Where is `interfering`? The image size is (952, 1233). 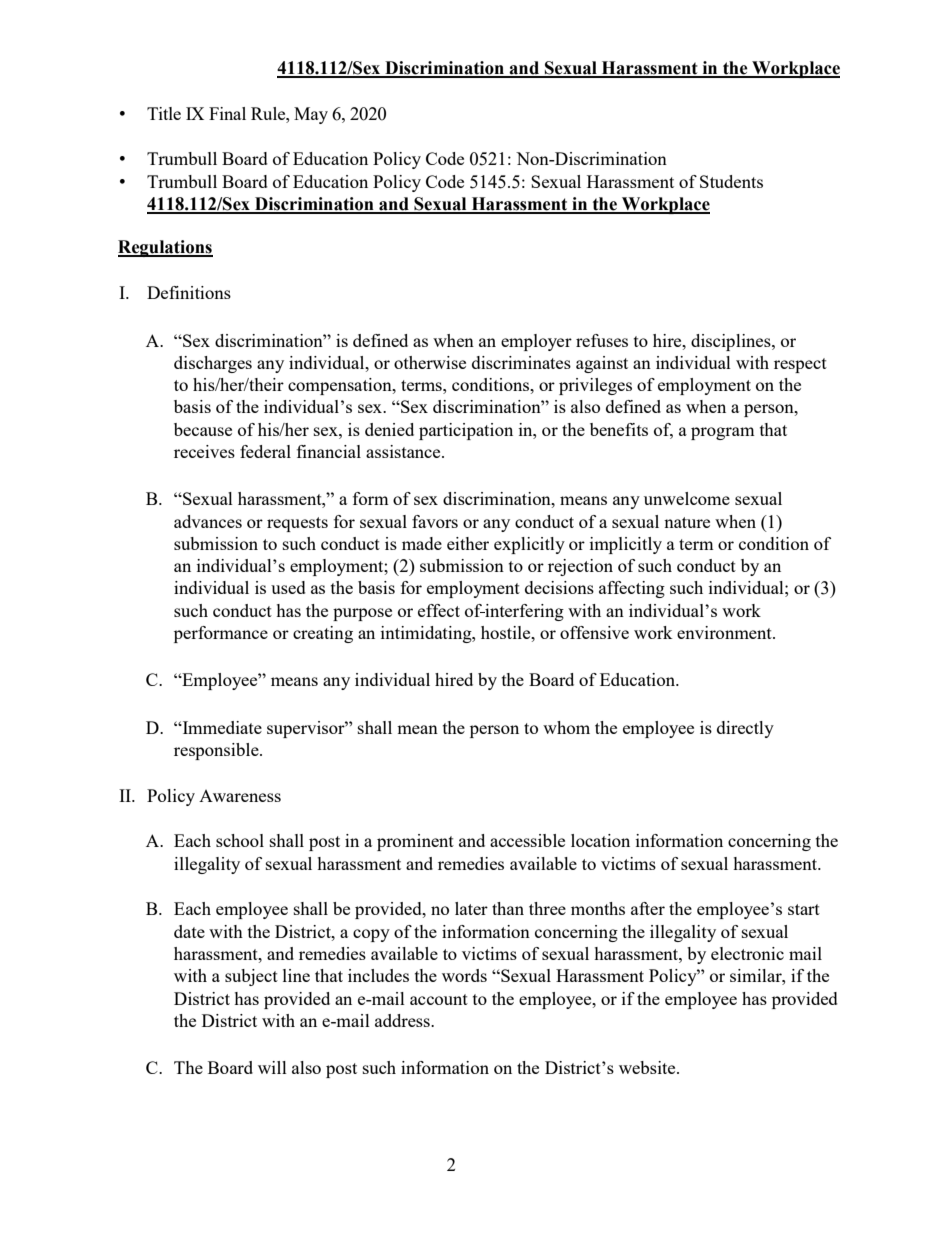
interfering is located at coordinates (523, 612).
